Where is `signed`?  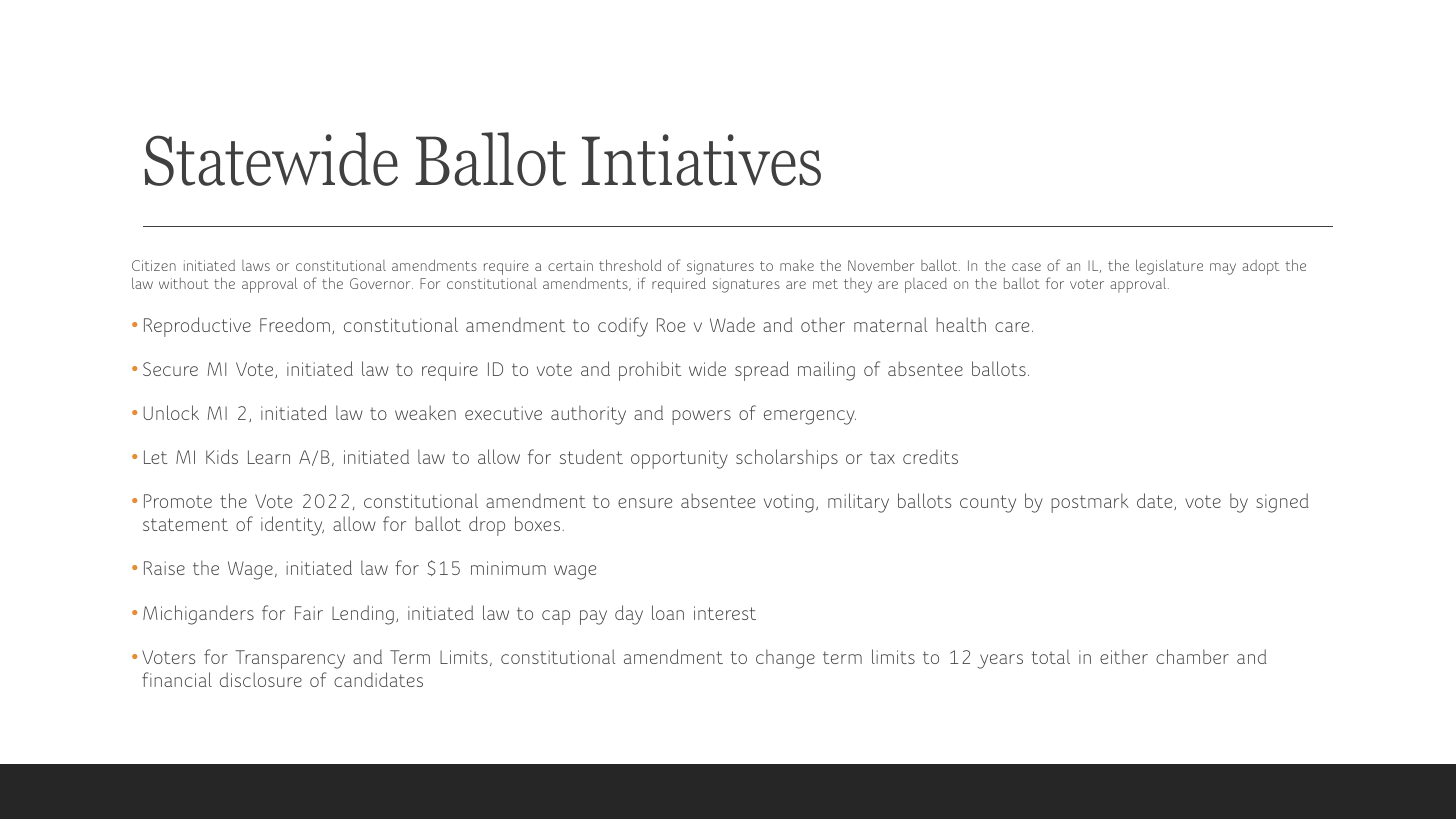 signed is located at coordinates (1282, 503).
